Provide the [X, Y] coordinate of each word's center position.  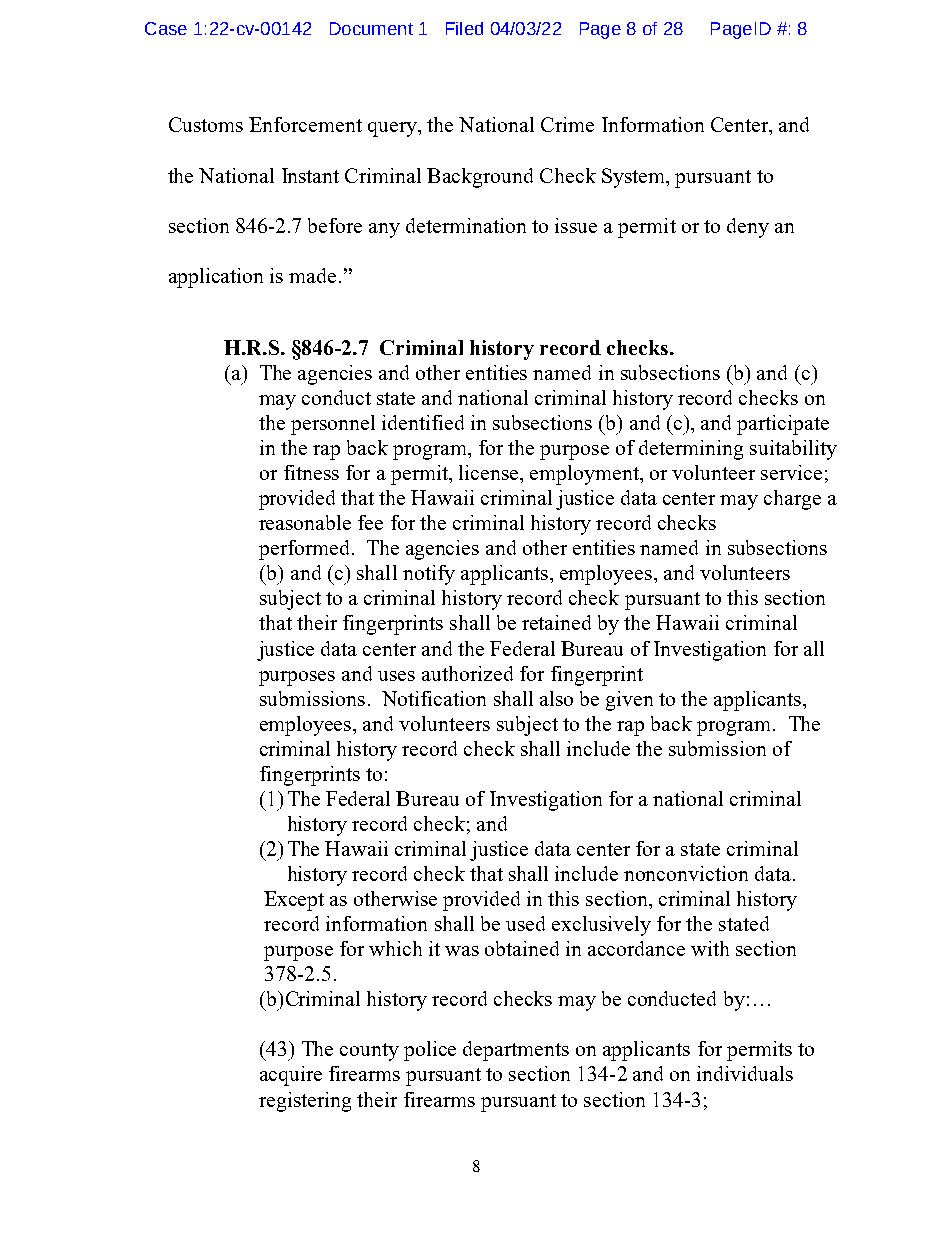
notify [429, 575]
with [710, 948]
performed [304, 550]
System [635, 178]
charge [792, 500]
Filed [464, 28]
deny [748, 228]
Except [294, 901]
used [525, 923]
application [216, 278]
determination [466, 225]
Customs [206, 124]
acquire [291, 1076]
